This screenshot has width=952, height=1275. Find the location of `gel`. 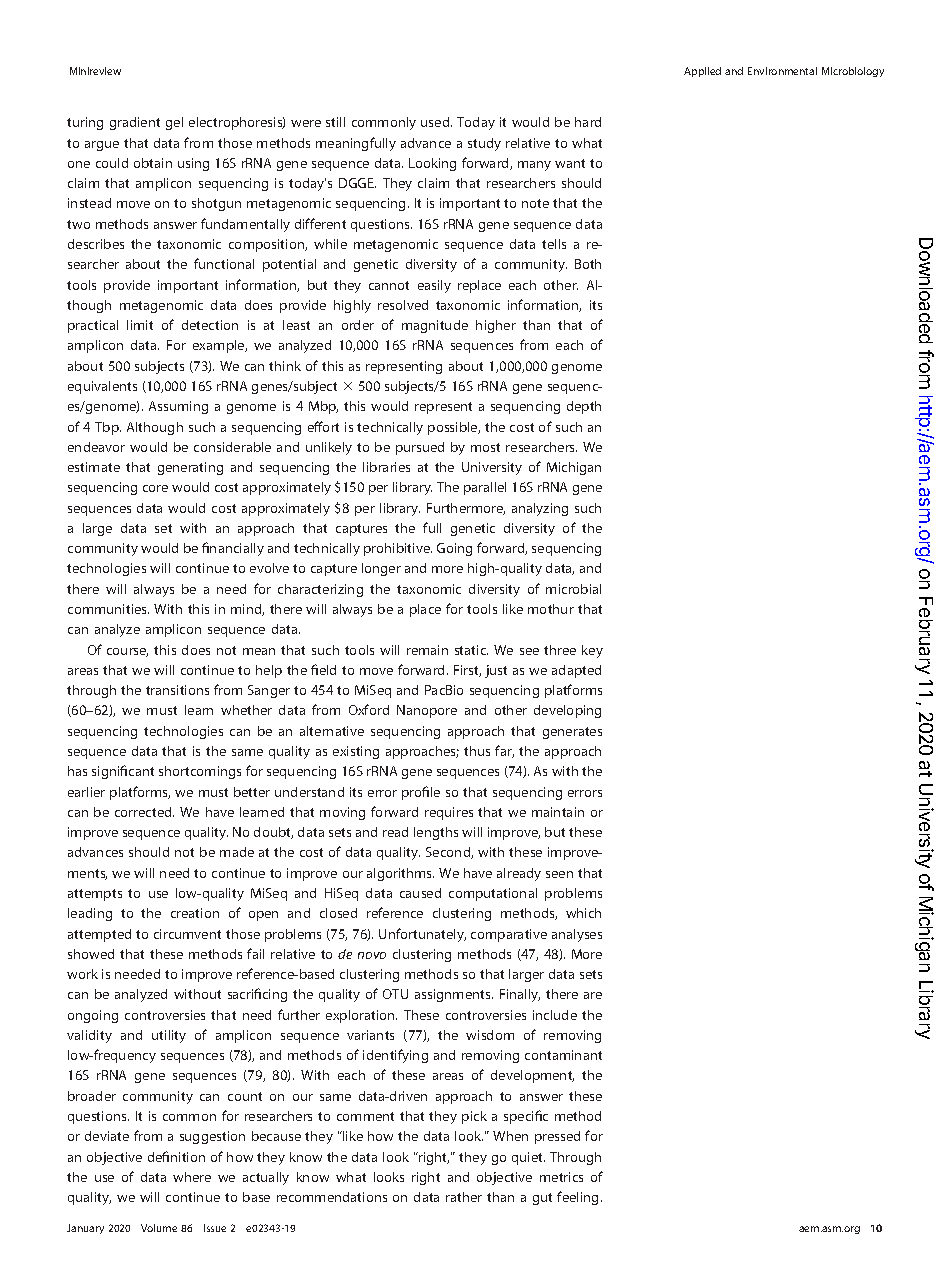

gel is located at coordinates (174, 123).
